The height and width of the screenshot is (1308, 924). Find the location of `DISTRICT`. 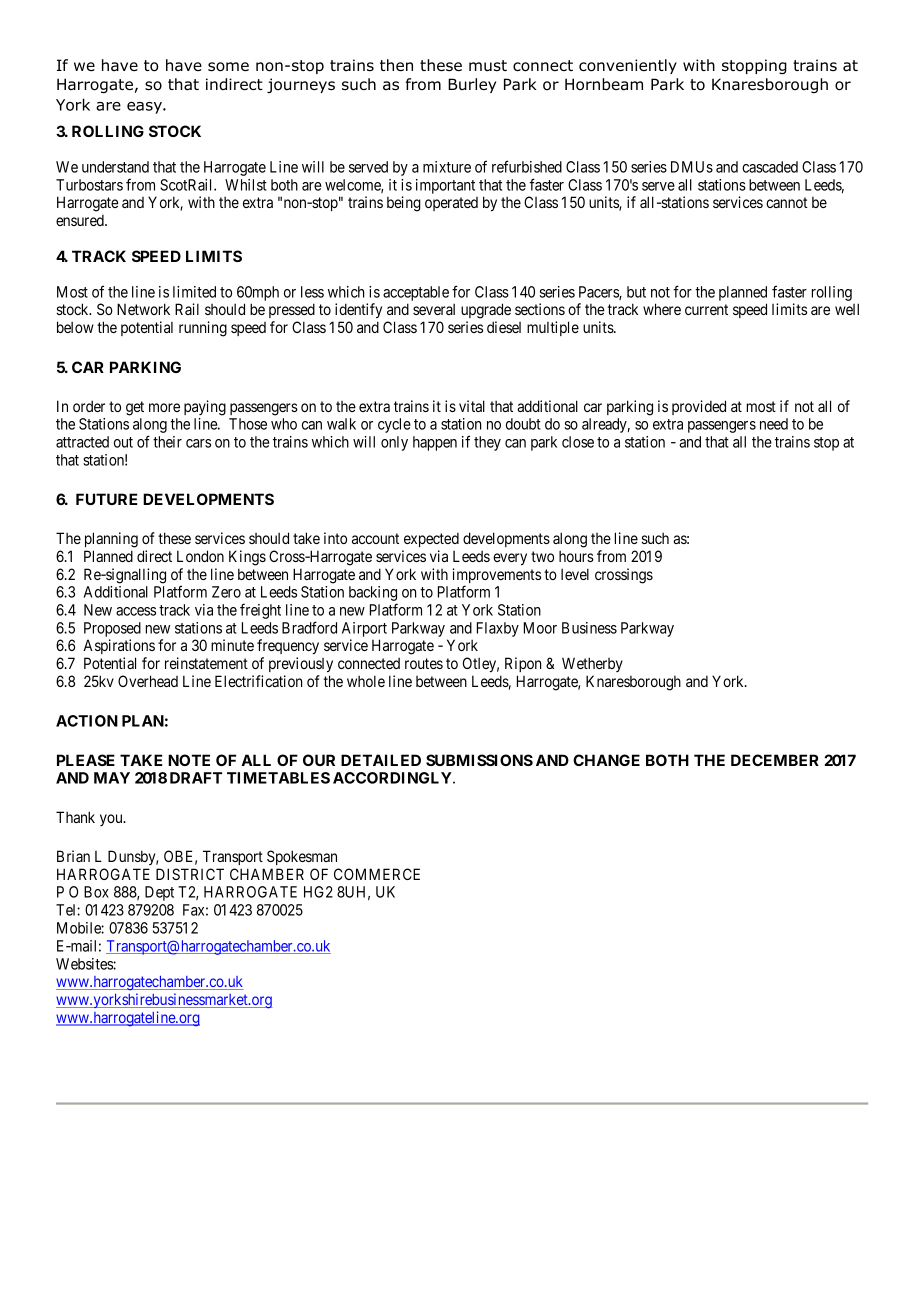

DISTRICT is located at coordinates (190, 874).
